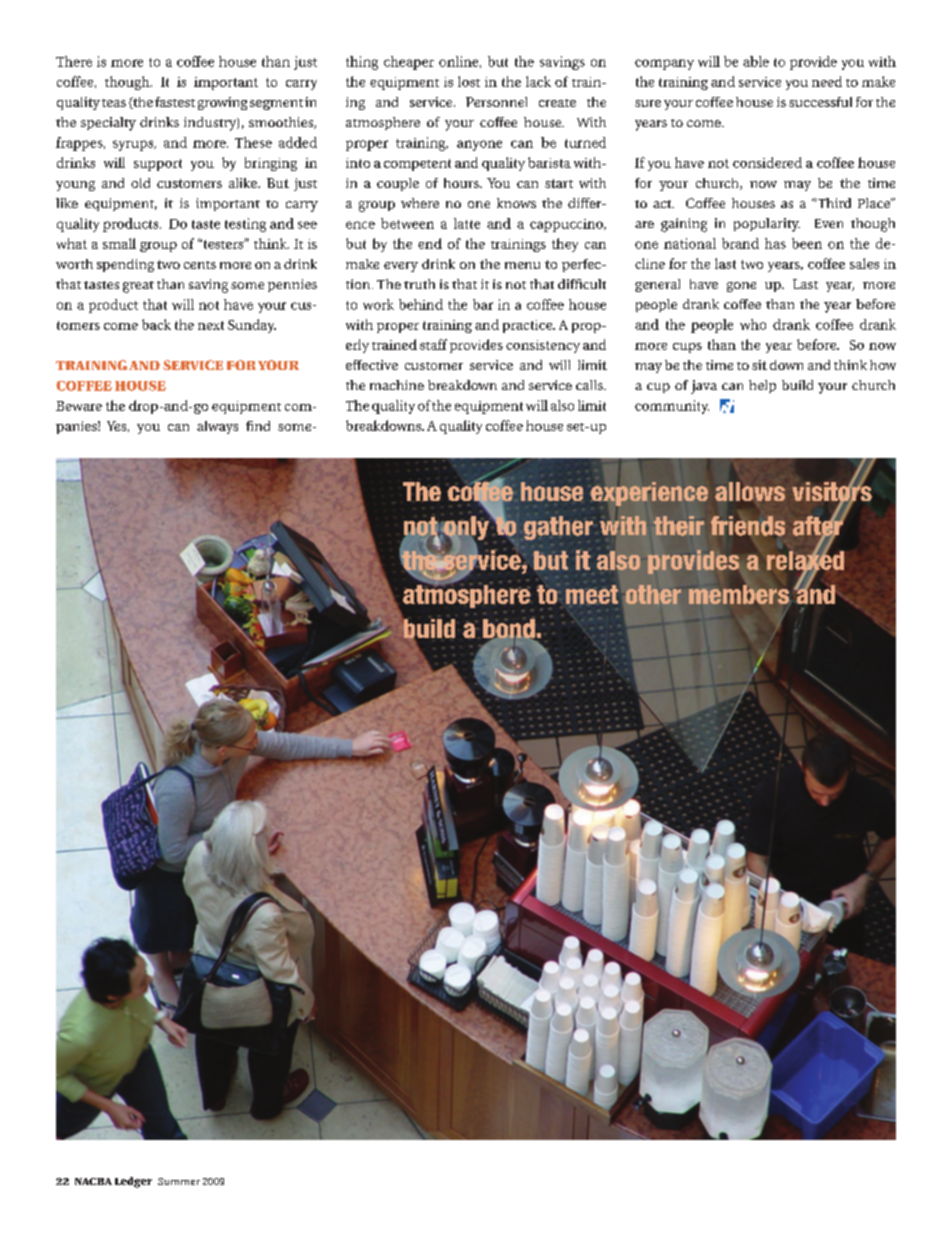 The width and height of the screenshot is (952, 1233). I want to click on relaxed, so click(805, 560).
